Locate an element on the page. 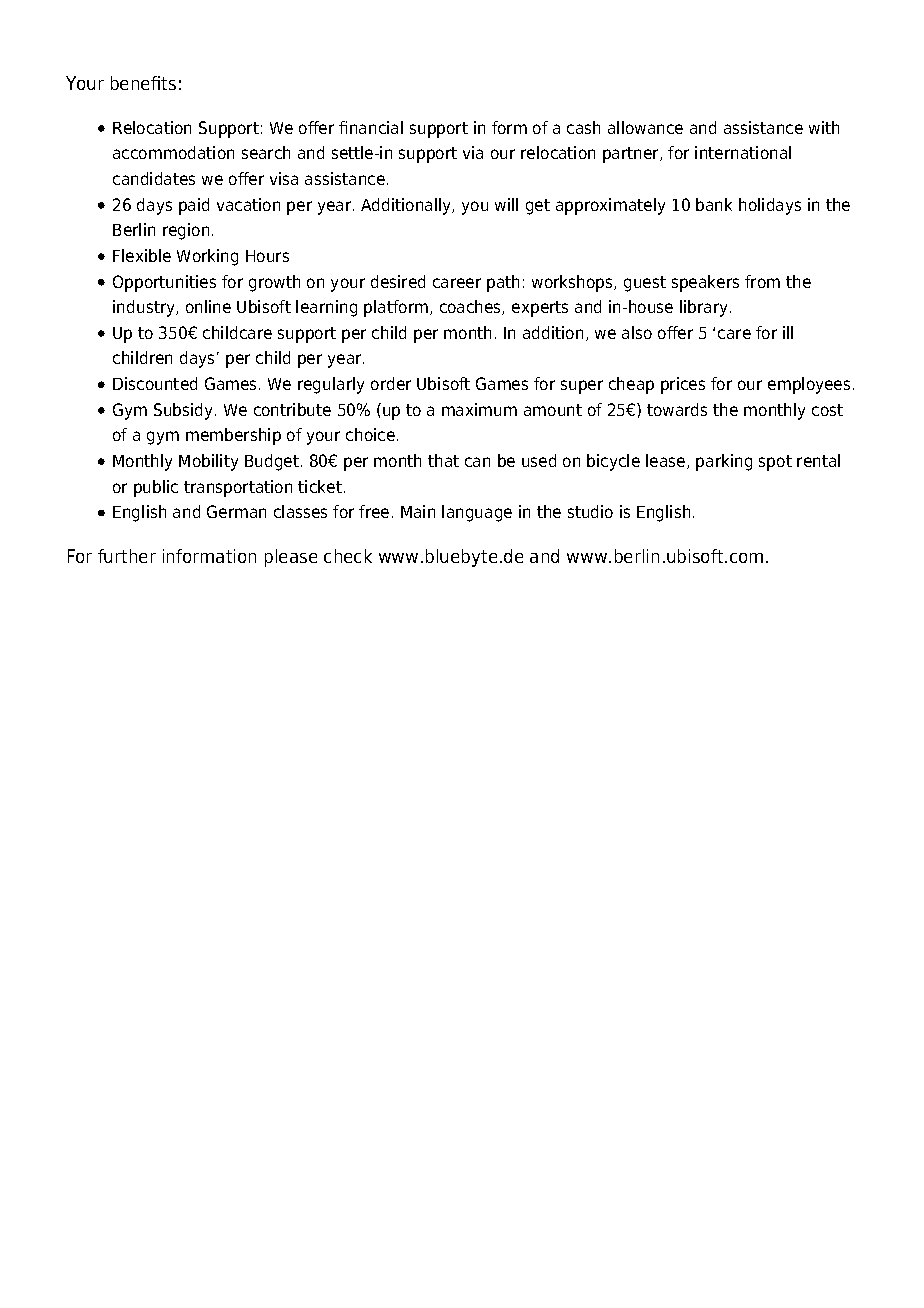 The image size is (924, 1308). Discounted is located at coordinates (155, 383).
